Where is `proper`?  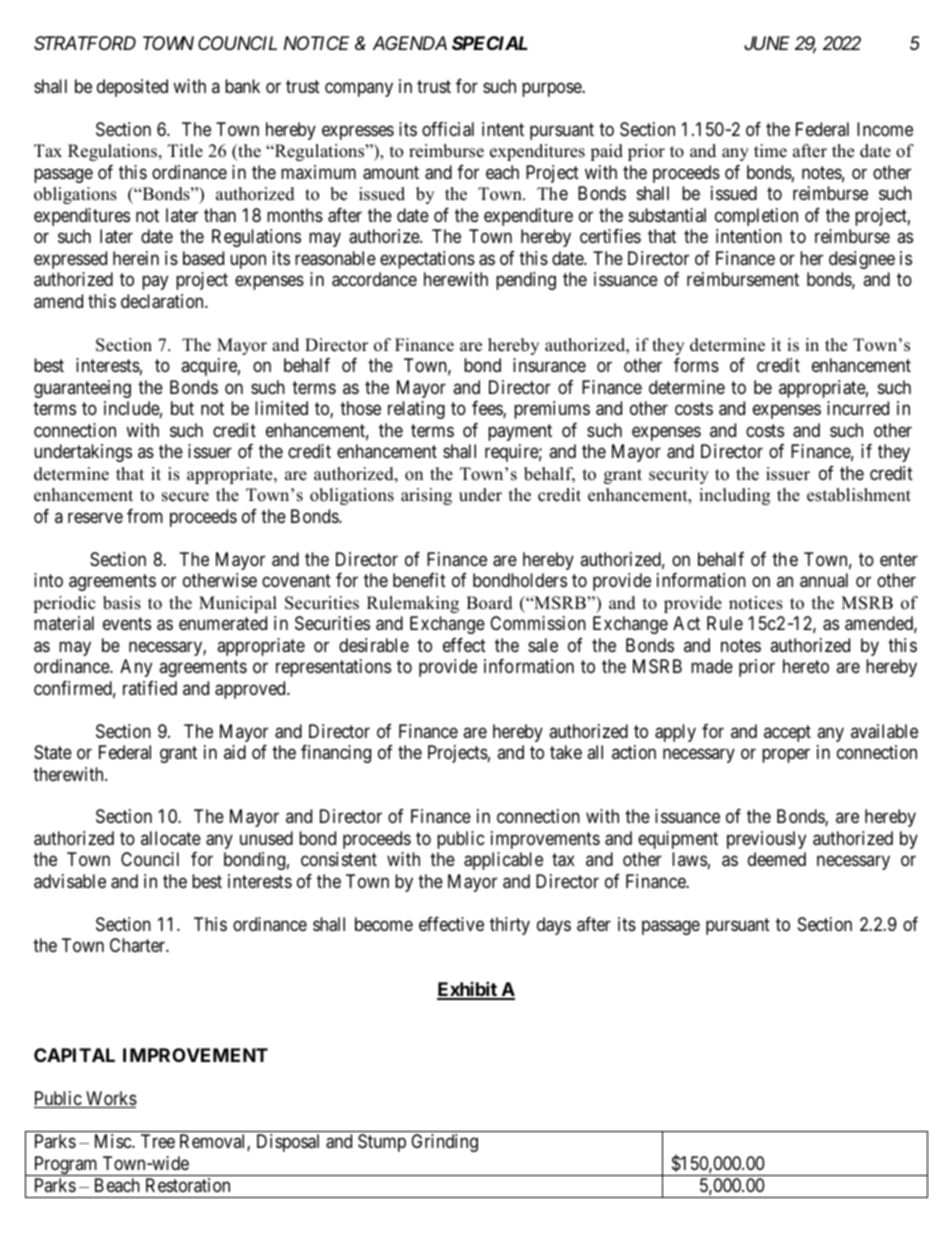
proper is located at coordinates (786, 755).
